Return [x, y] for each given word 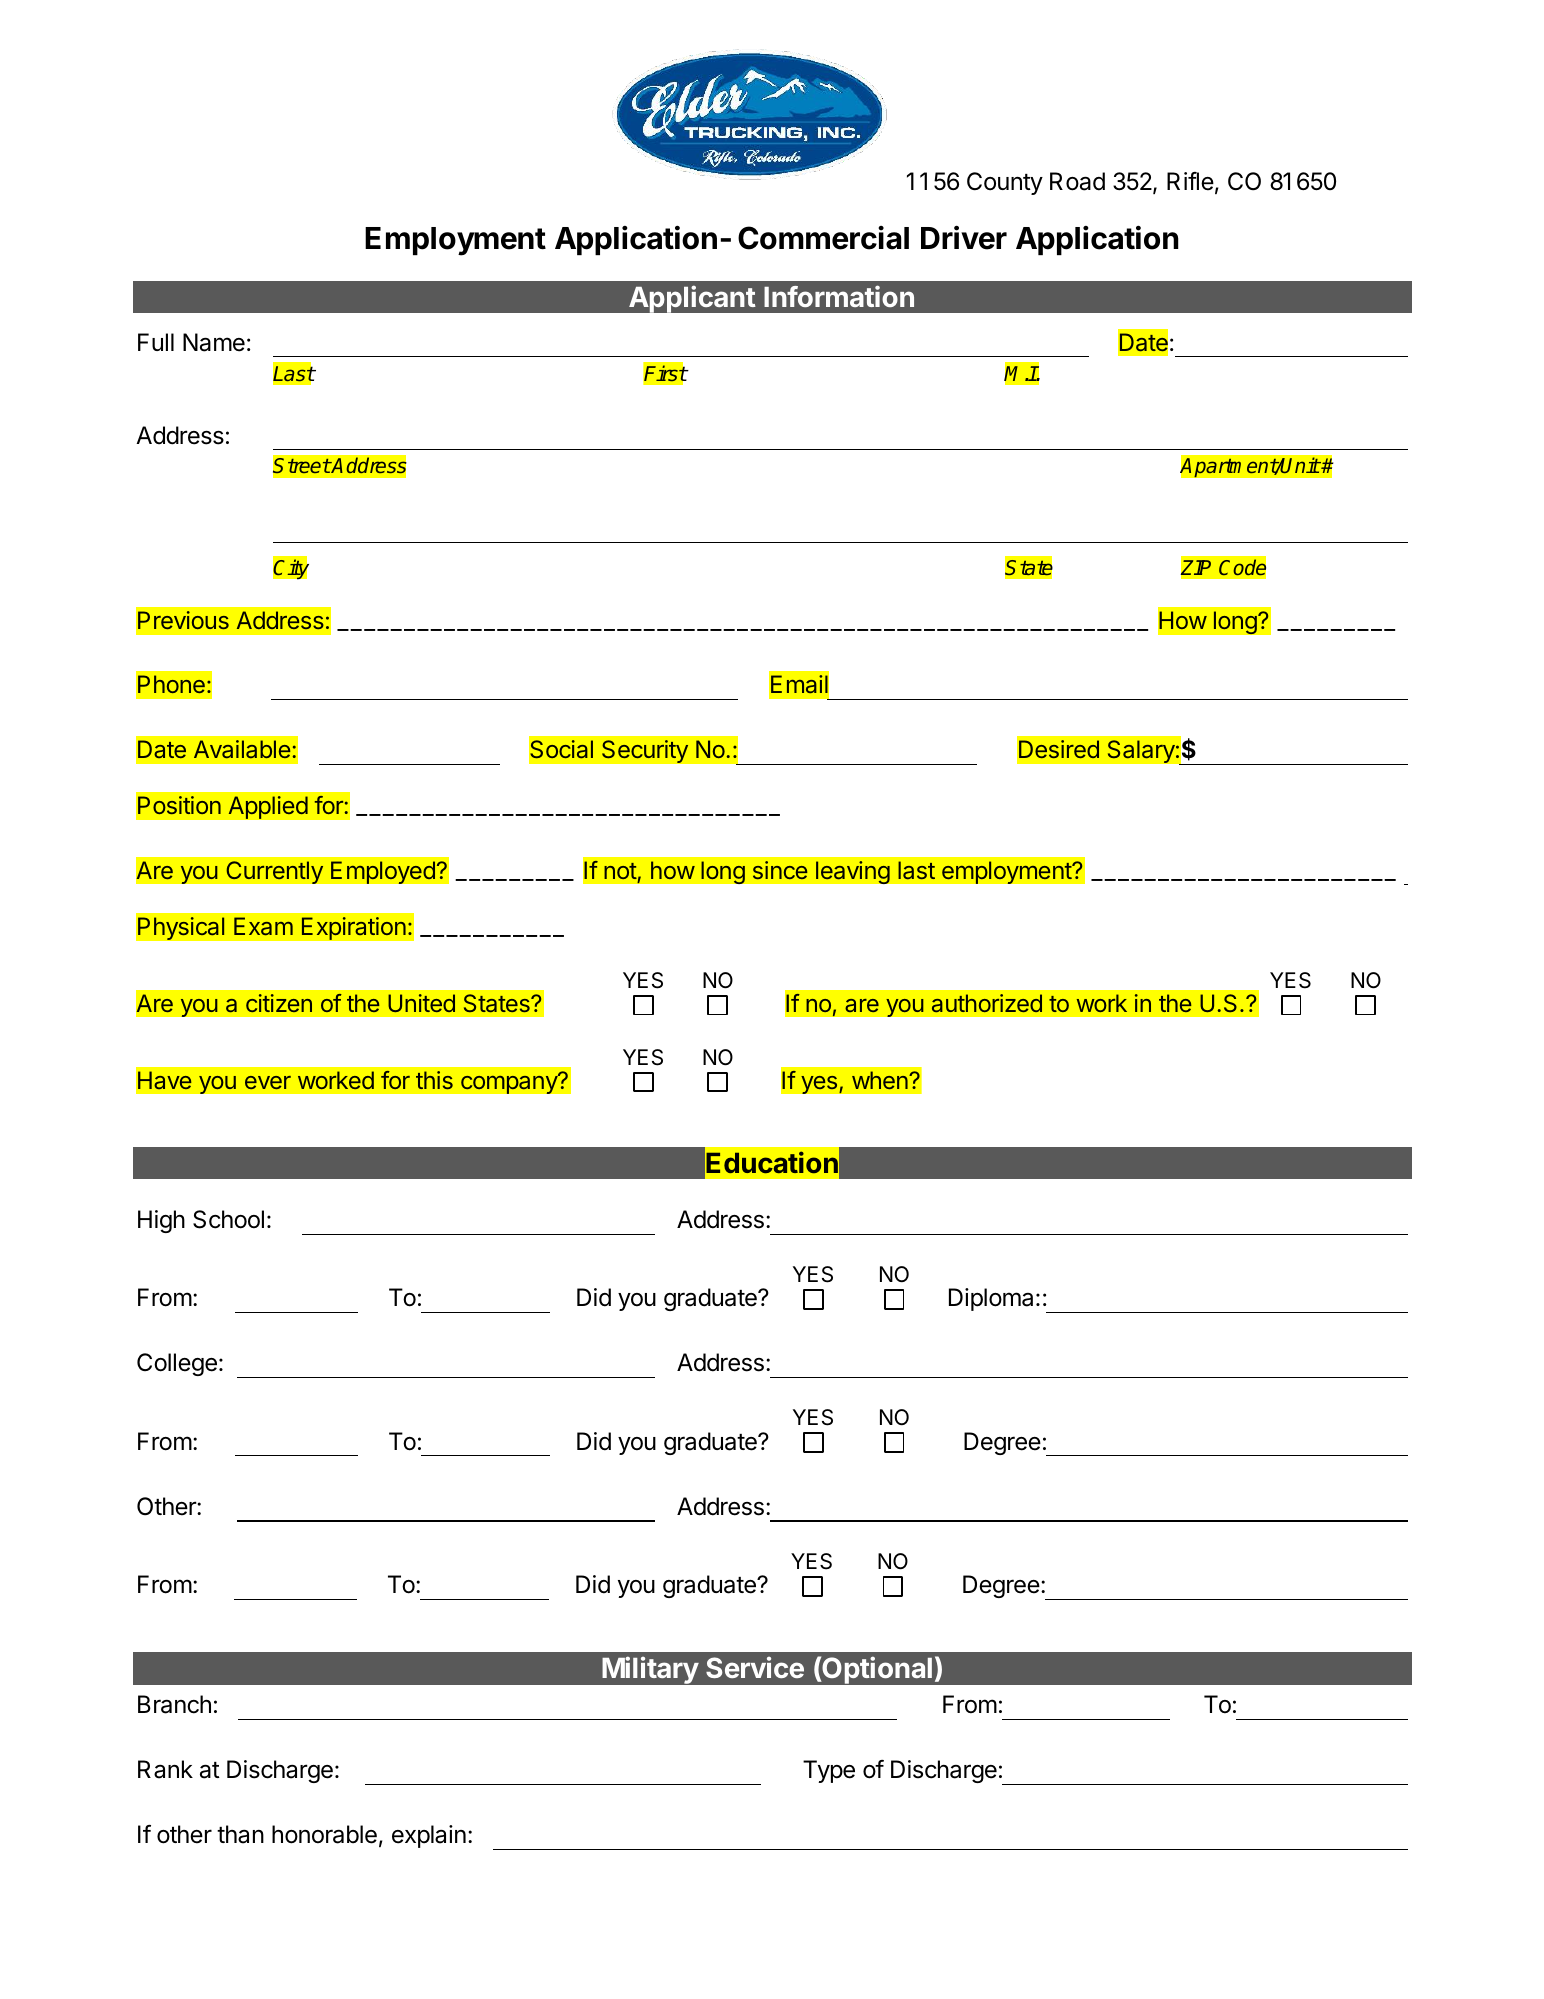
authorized [987, 1003]
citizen [279, 1003]
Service [755, 1667]
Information [839, 296]
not [620, 871]
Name [214, 342]
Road [1077, 181]
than [240, 1834]
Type [829, 1771]
